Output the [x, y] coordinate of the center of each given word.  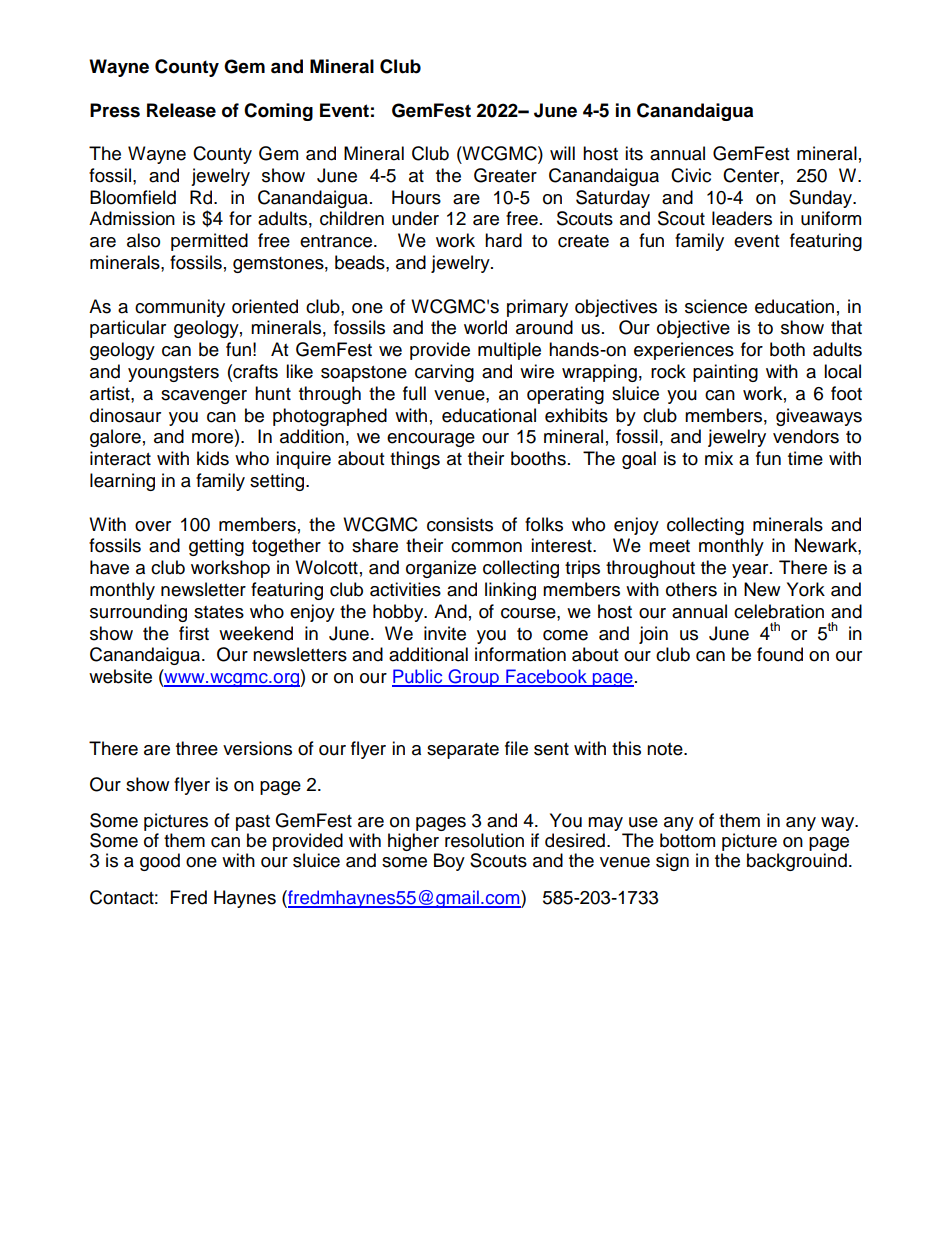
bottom [687, 840]
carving [444, 373]
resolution [484, 840]
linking [510, 591]
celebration [779, 611]
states [219, 612]
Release [181, 110]
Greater [505, 175]
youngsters [173, 374]
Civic [691, 175]
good [160, 862]
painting [725, 373]
